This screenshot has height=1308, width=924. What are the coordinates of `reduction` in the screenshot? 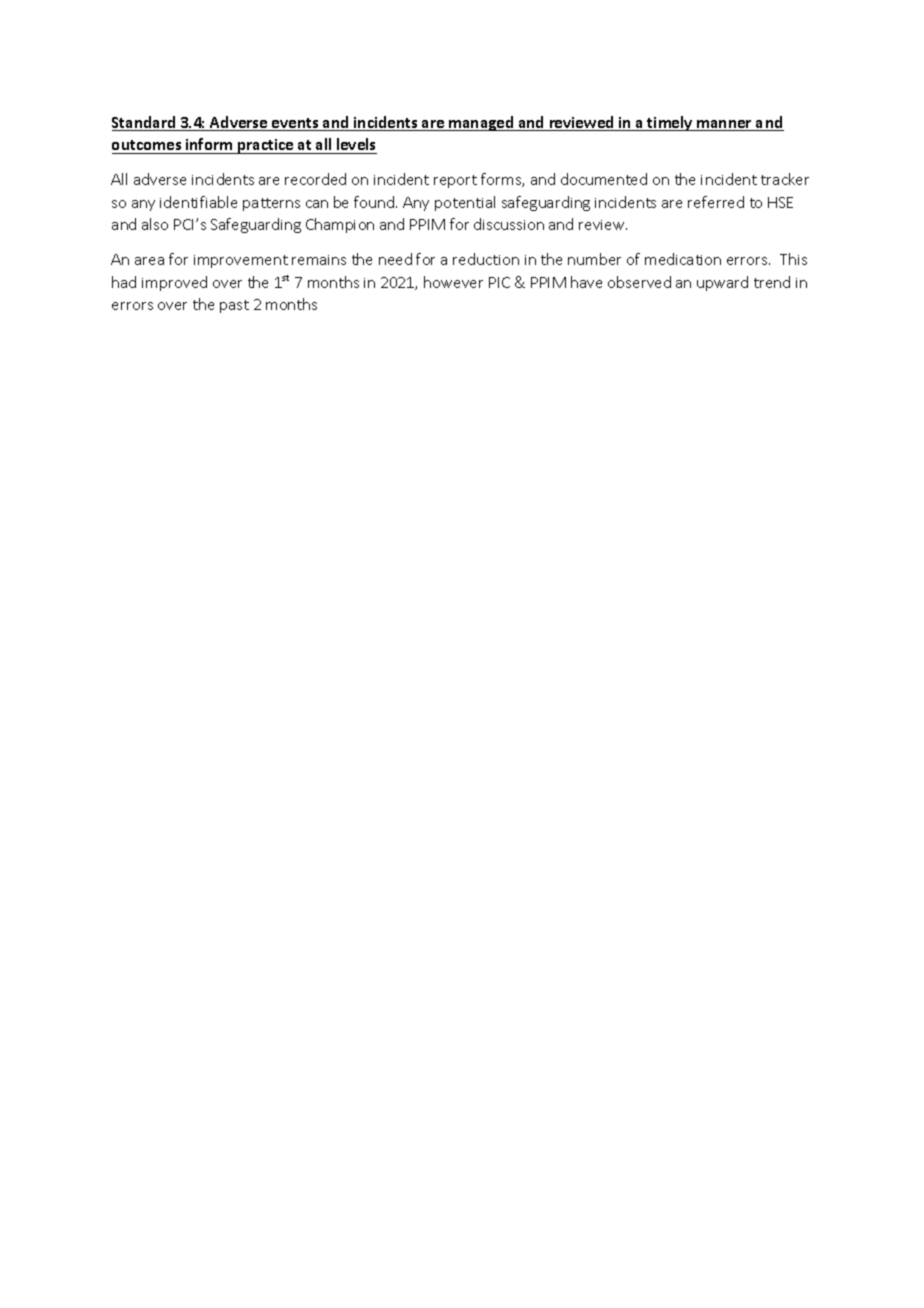 It's located at (486, 259).
